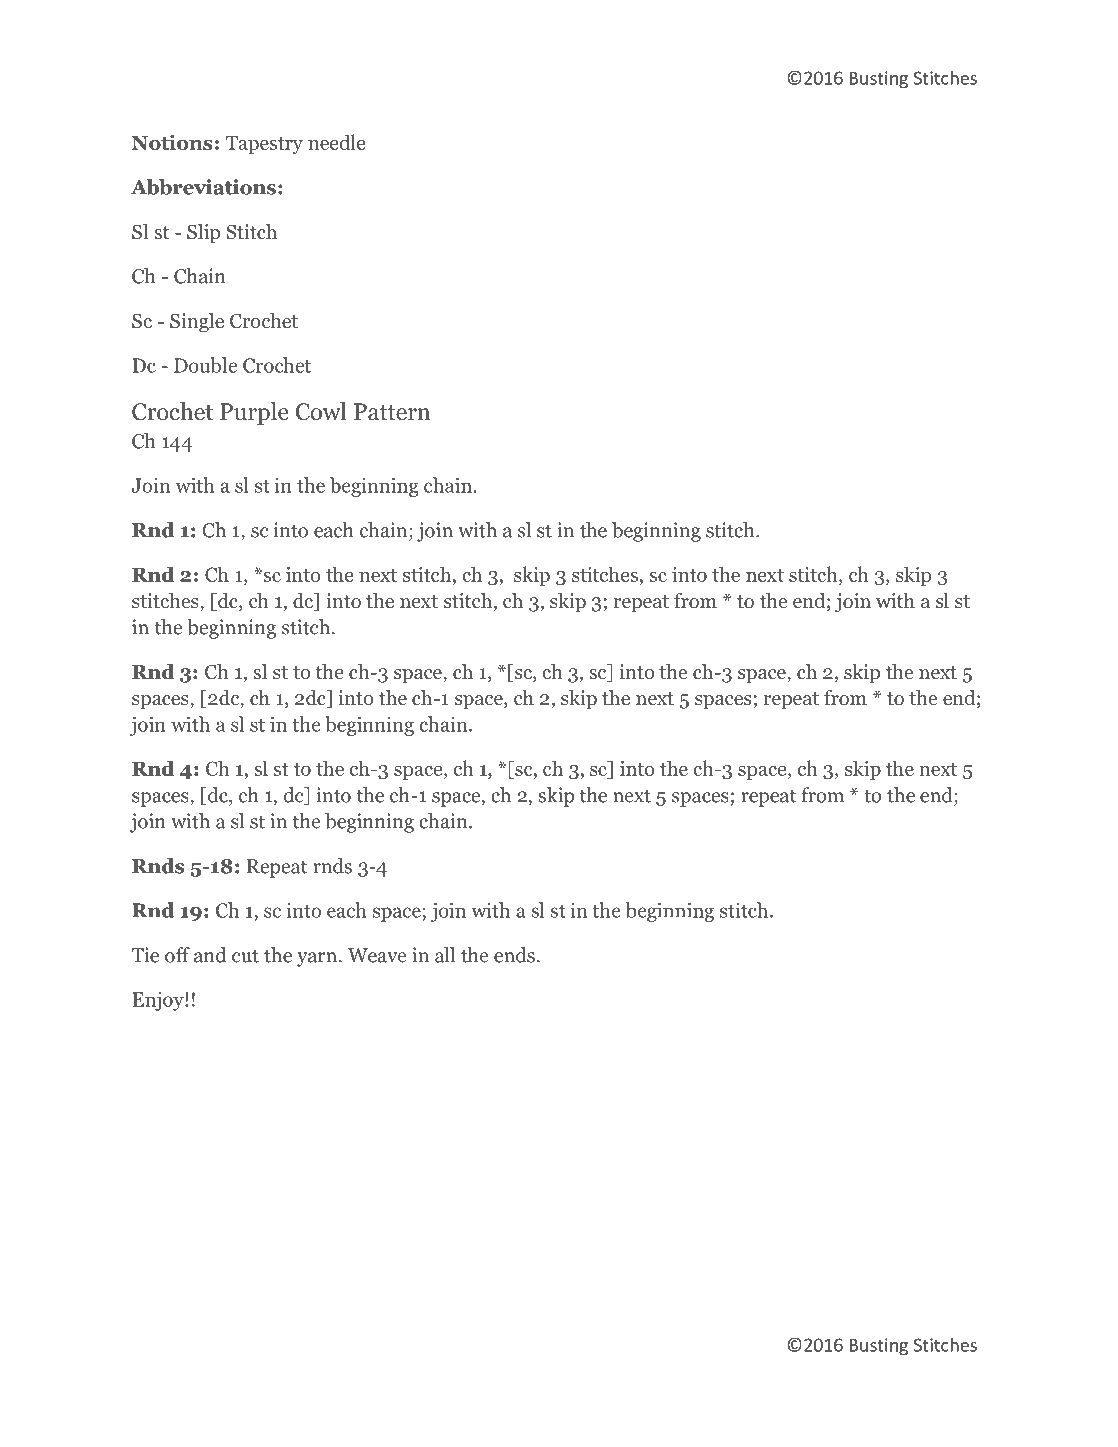  I want to click on Pattern, so click(392, 412).
